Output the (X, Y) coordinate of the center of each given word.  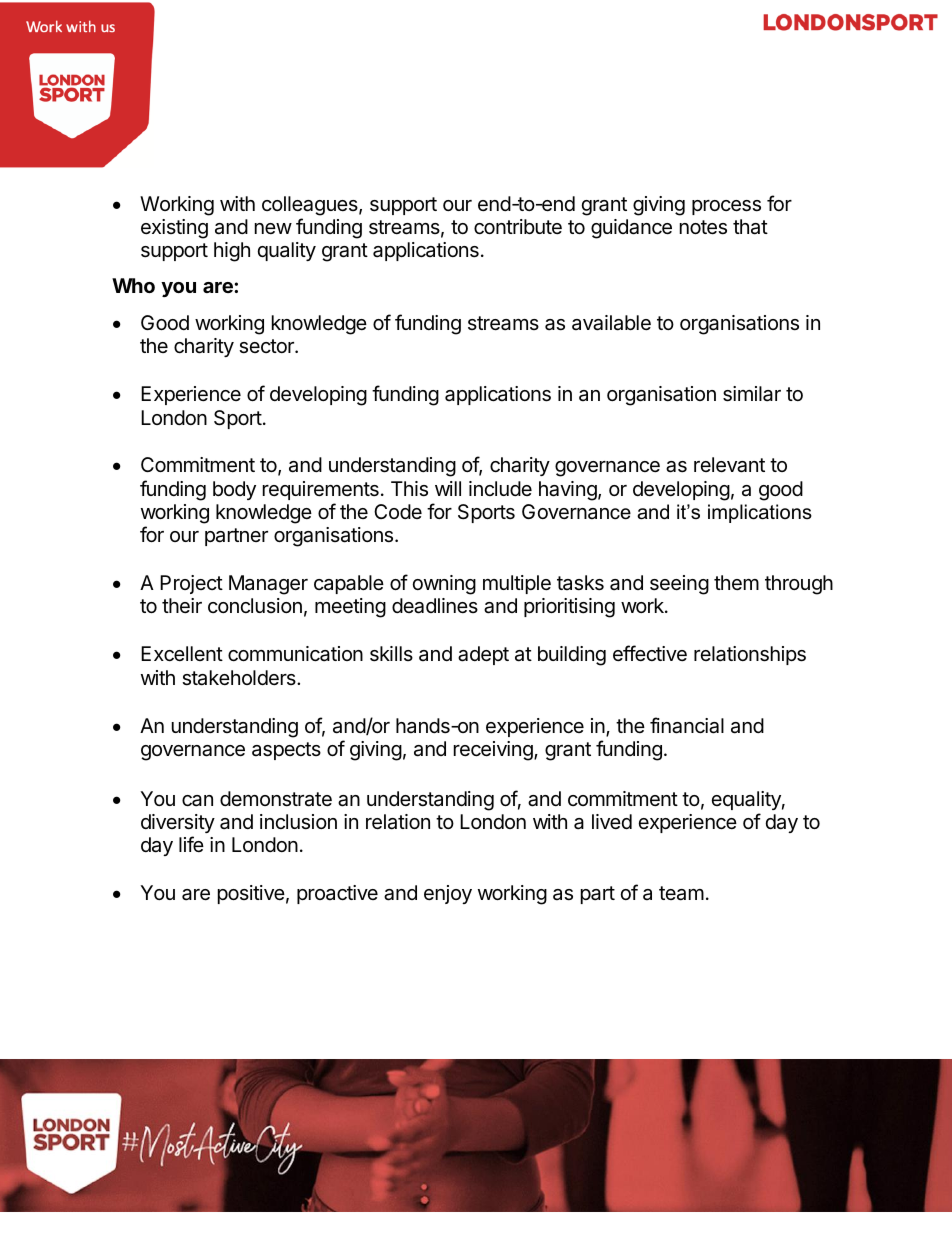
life (191, 844)
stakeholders (240, 678)
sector (267, 346)
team (681, 893)
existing (174, 229)
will (448, 488)
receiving (494, 751)
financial (687, 725)
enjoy (448, 894)
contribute (518, 227)
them (736, 582)
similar (752, 394)
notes (703, 227)
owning (444, 585)
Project (191, 584)
